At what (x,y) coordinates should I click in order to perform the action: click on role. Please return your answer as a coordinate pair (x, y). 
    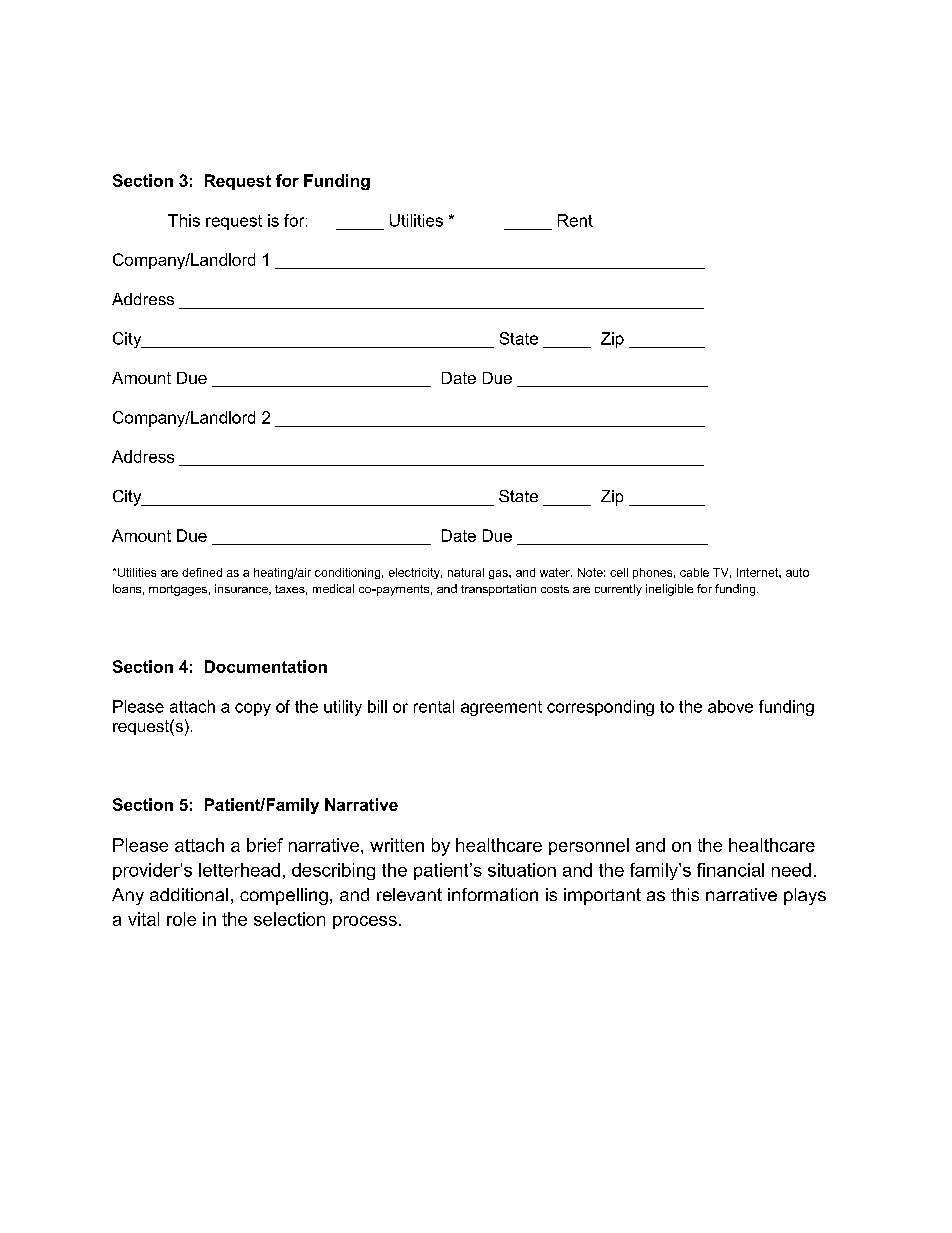
    Looking at the image, I should click on (181, 919).
